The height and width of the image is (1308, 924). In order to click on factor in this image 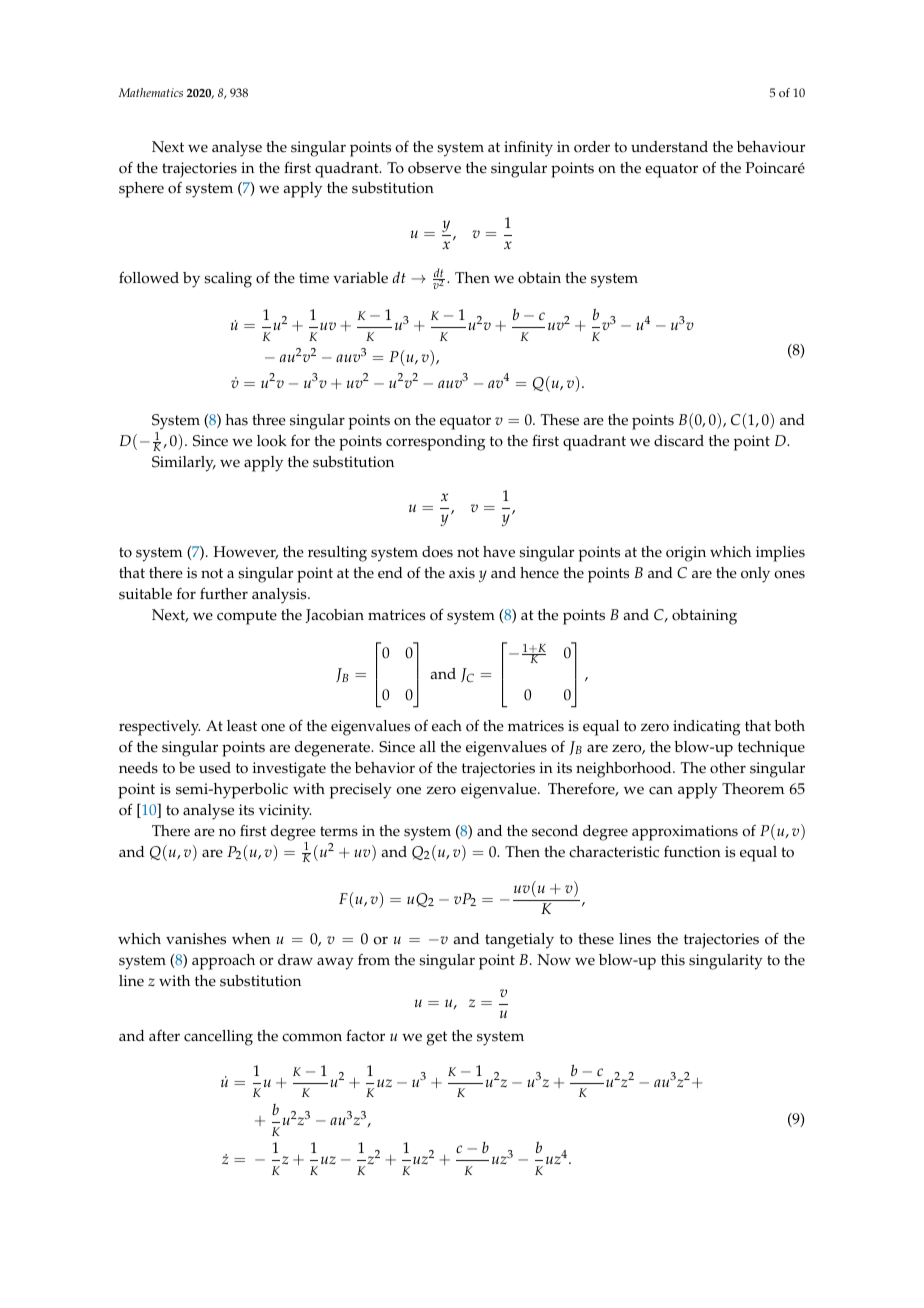, I will do `click(365, 1035)`.
